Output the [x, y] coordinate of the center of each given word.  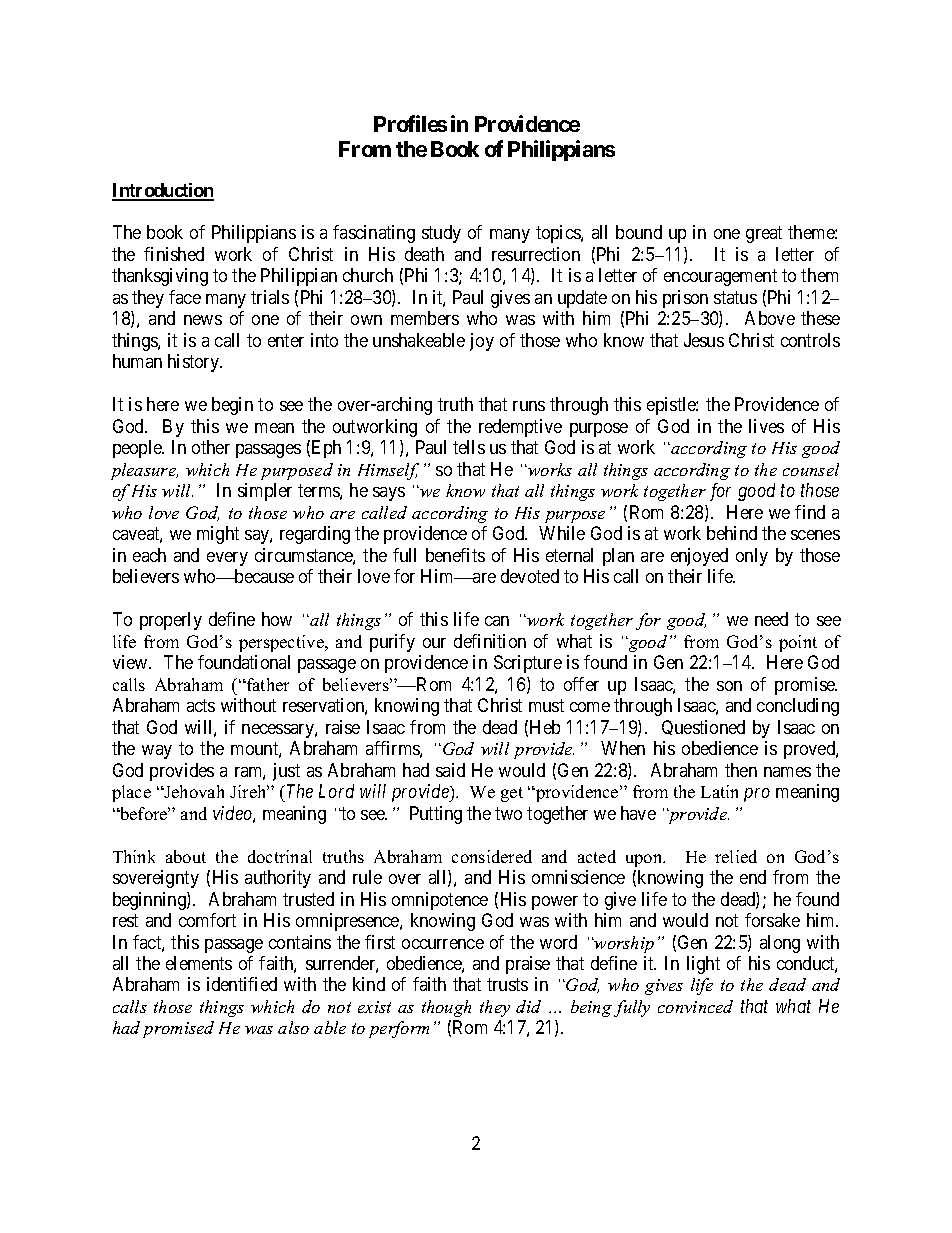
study [441, 234]
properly [171, 621]
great [764, 235]
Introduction [163, 191]
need [771, 619]
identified [242, 984]
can [497, 621]
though [446, 1008]
